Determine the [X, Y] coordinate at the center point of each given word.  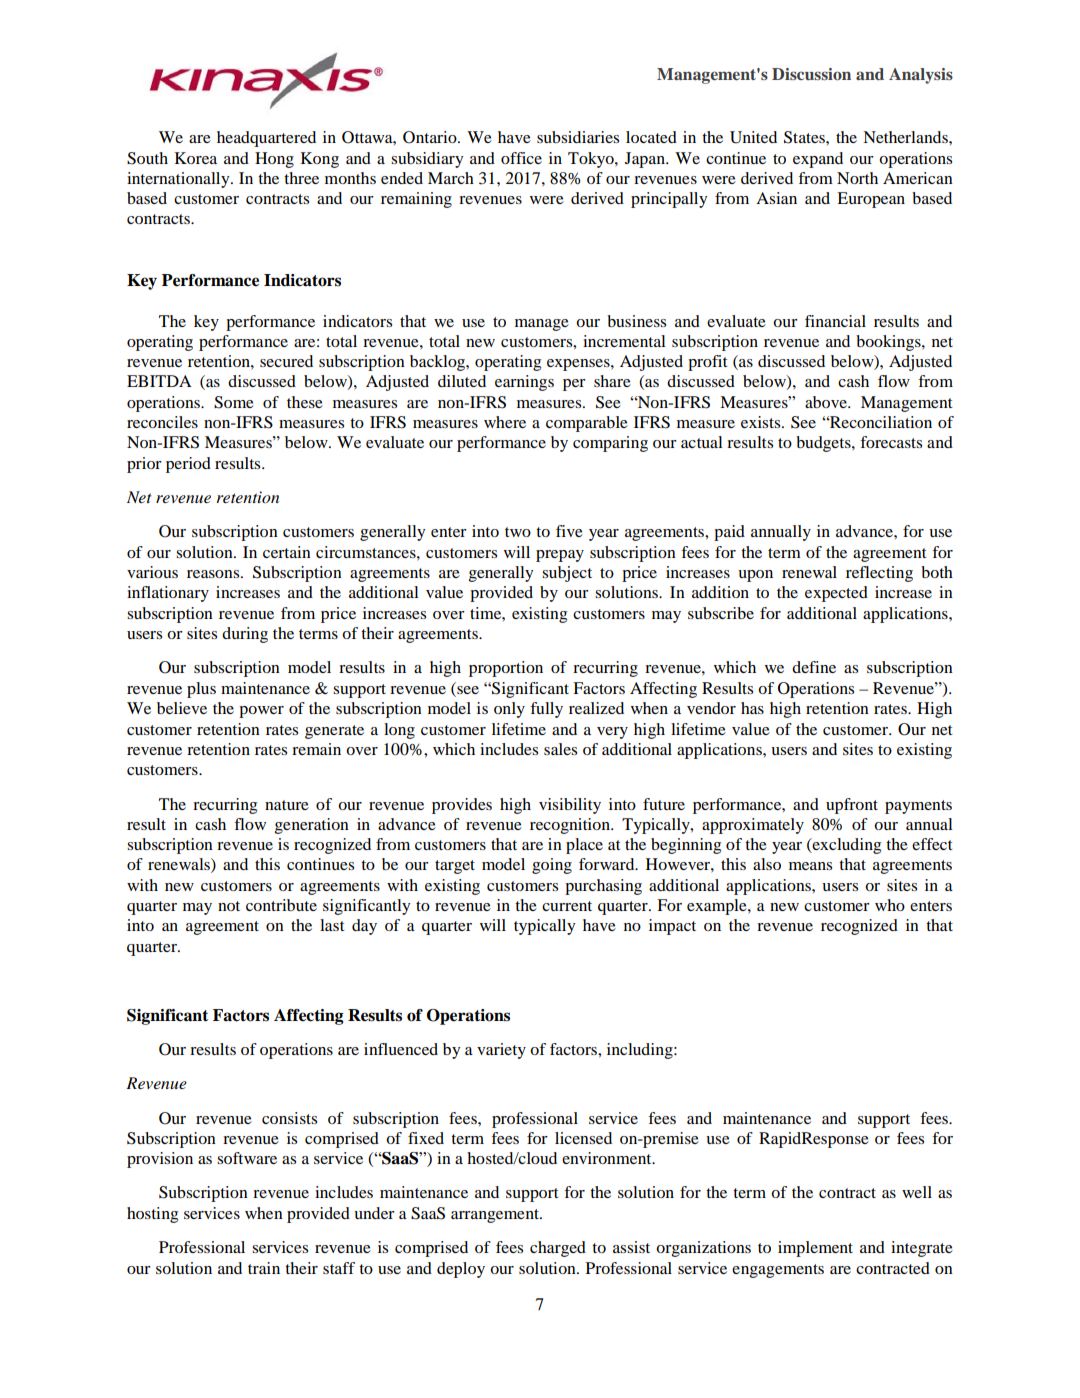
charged [558, 1249]
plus [201, 690]
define [814, 667]
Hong [274, 160]
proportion [506, 669]
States [805, 137]
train [264, 1268]
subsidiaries [578, 137]
